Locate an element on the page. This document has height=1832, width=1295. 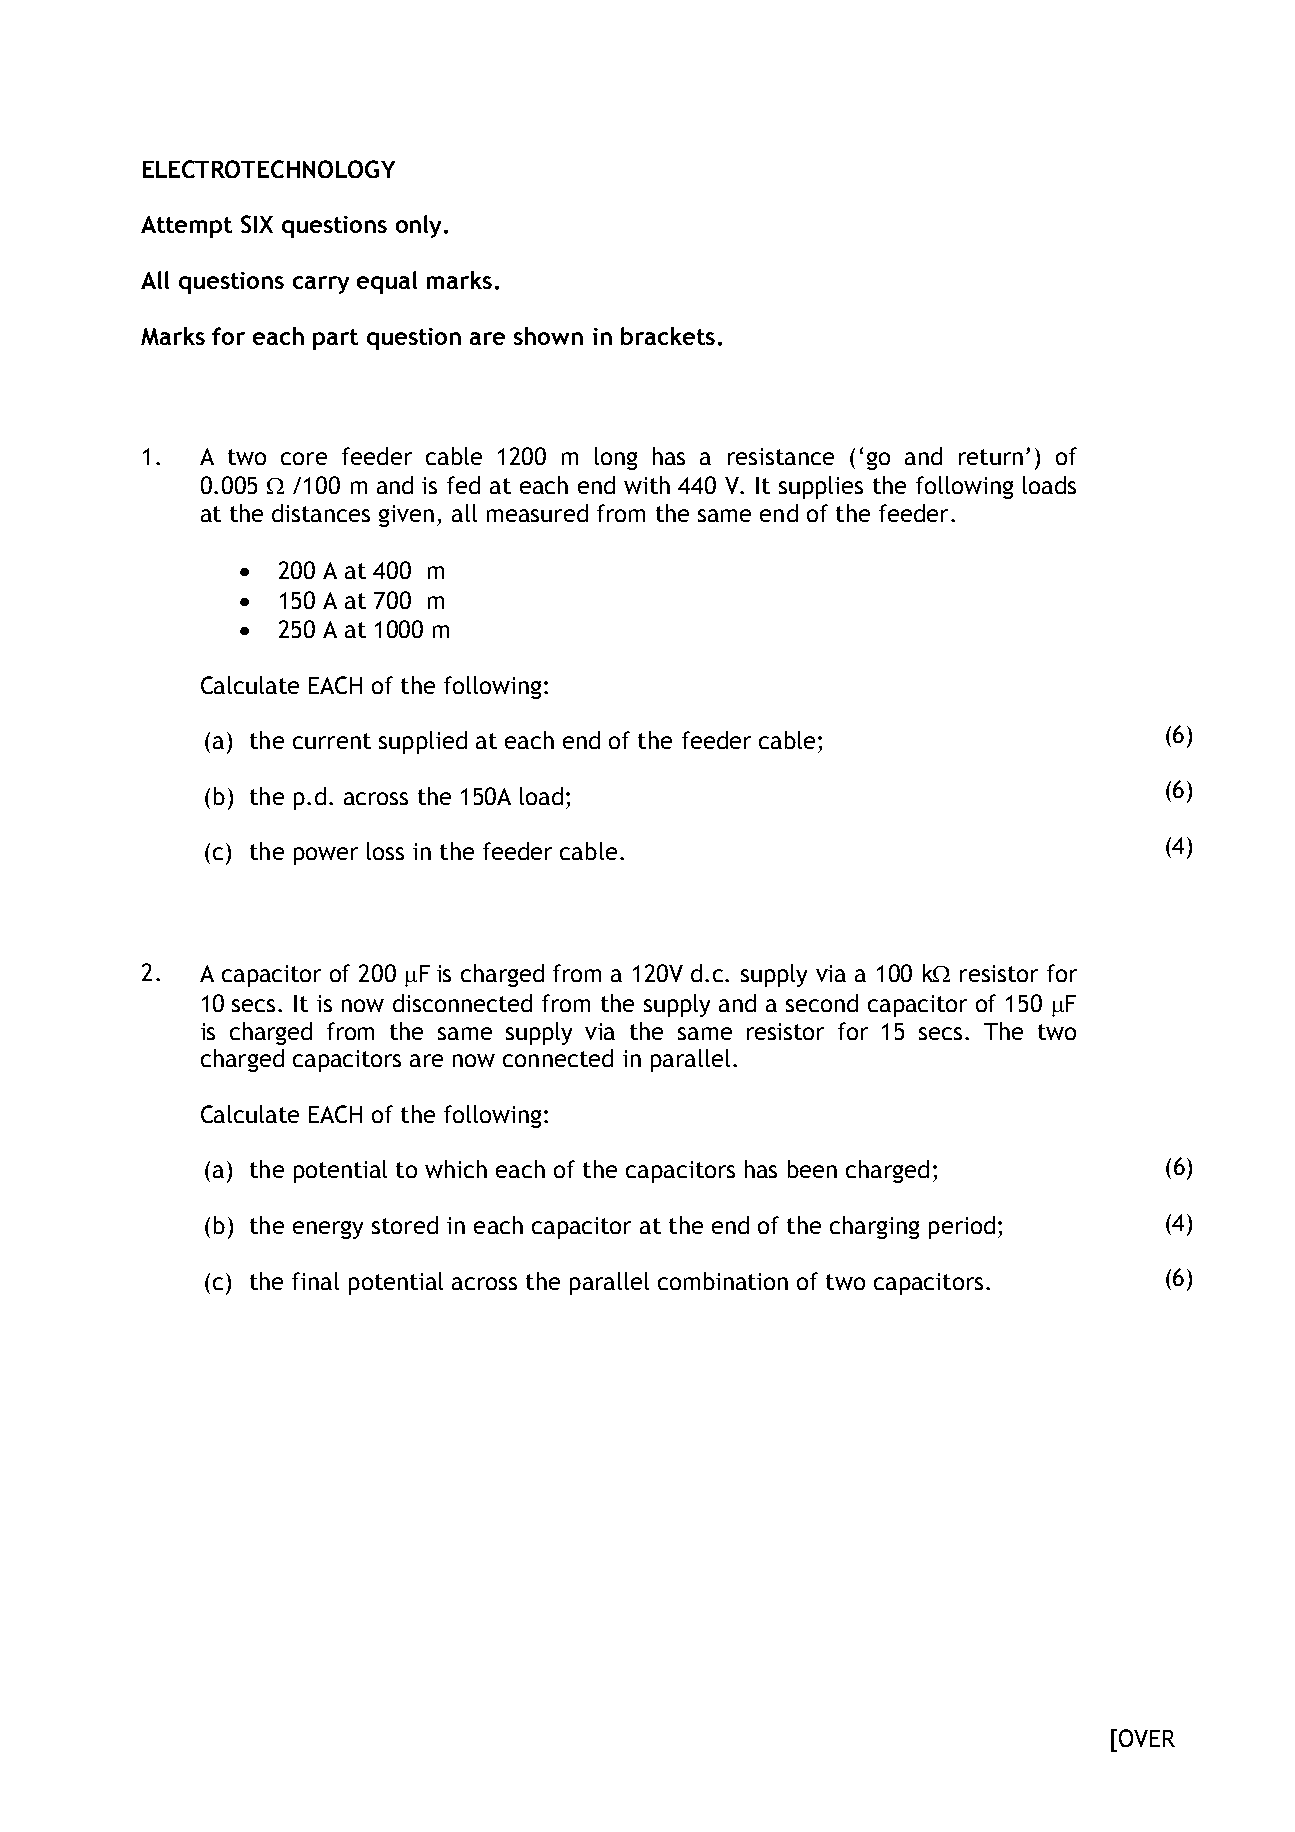
second is located at coordinates (822, 1003).
